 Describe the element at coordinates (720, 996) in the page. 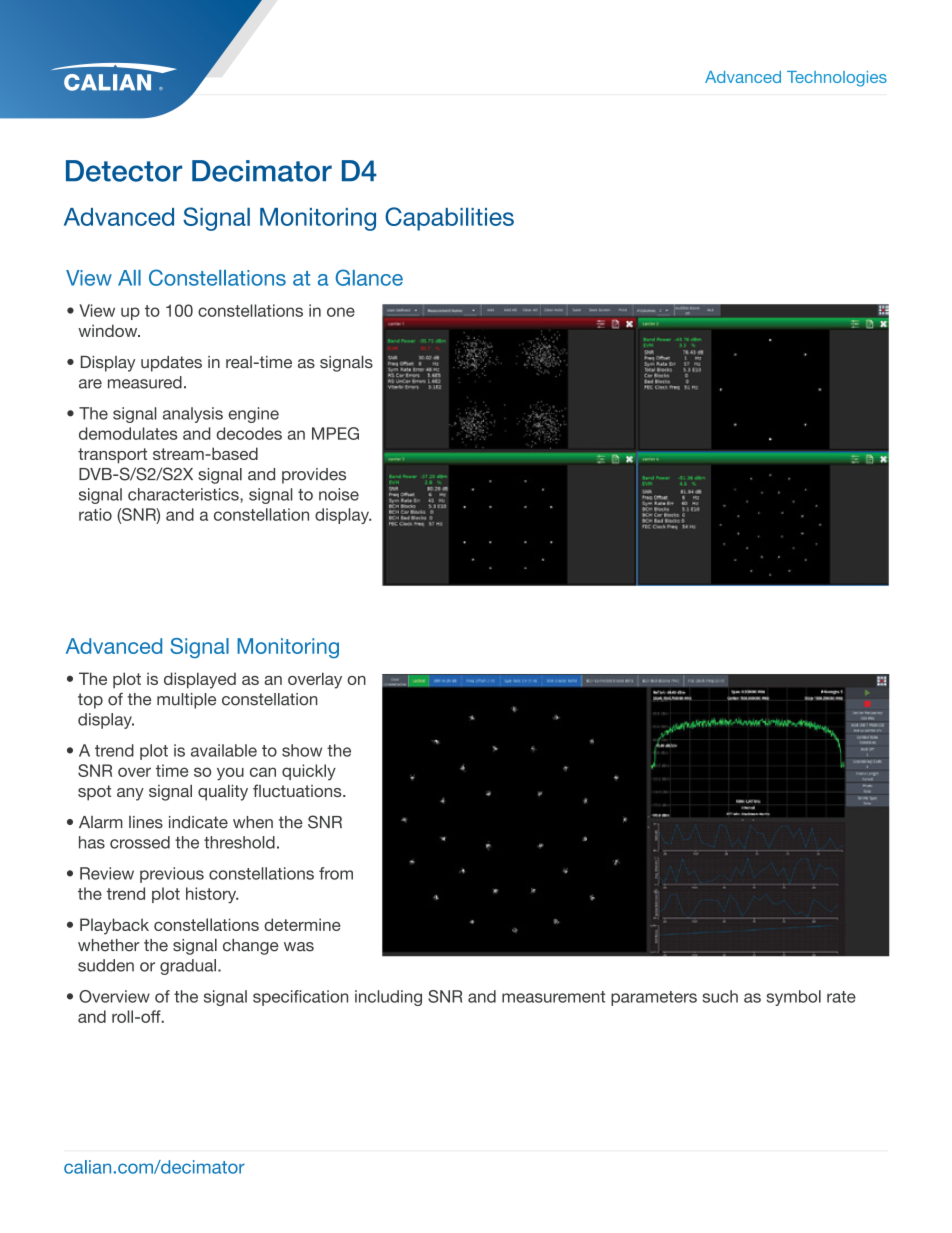

I see `such` at that location.
